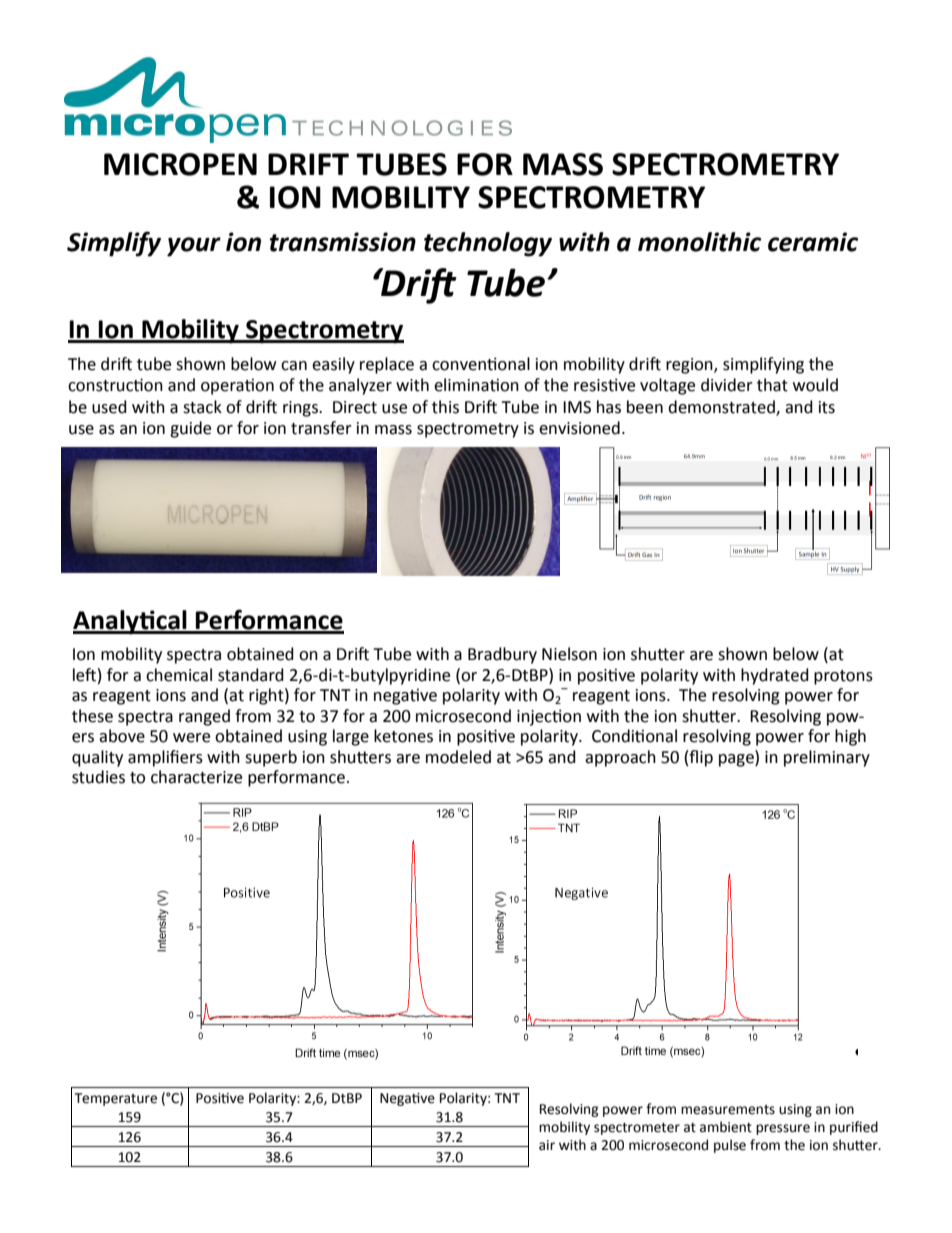 This screenshot has height=1233, width=952. Describe the element at coordinates (488, 244) in the screenshot. I see `technology` at that location.
